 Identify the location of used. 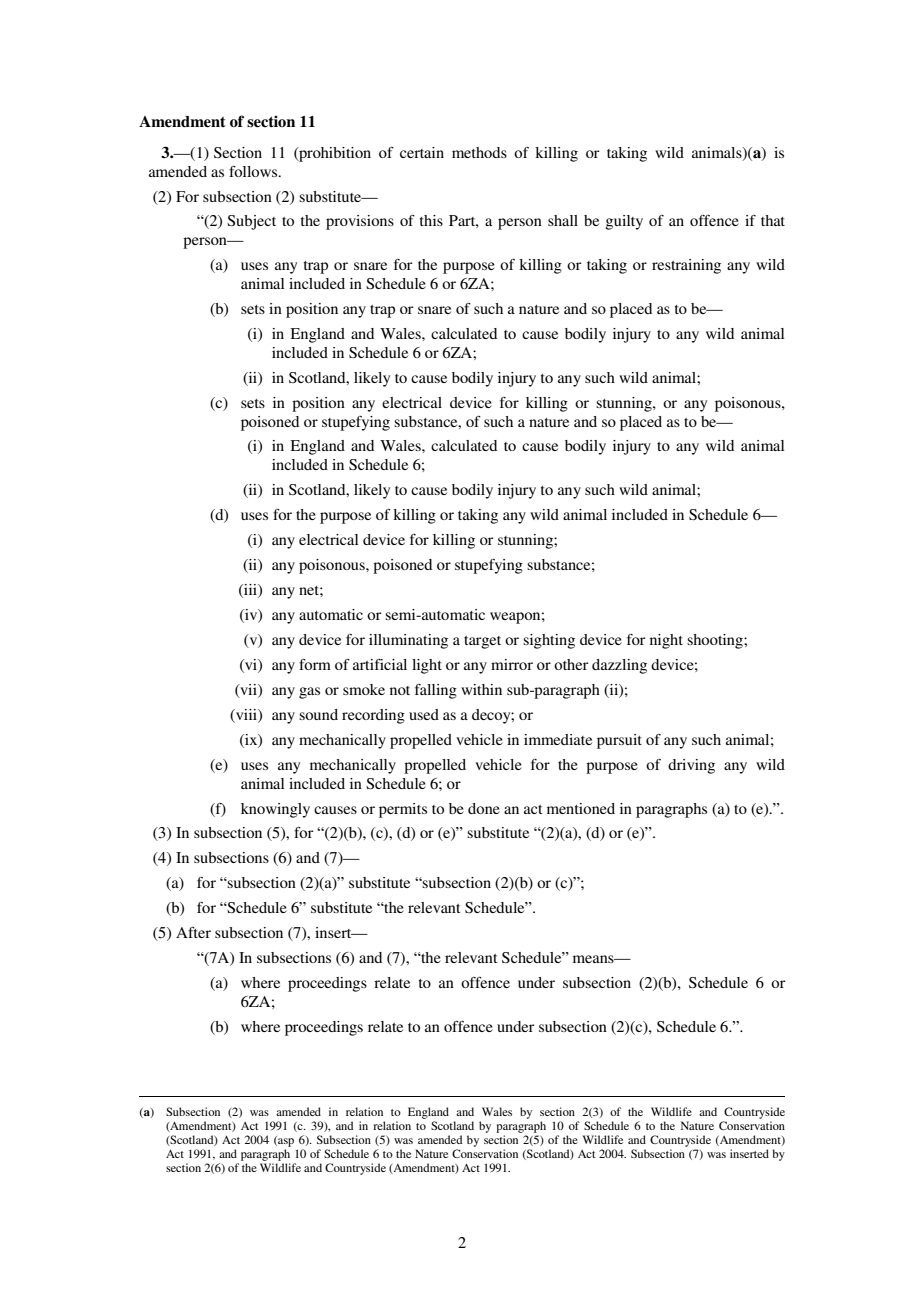
(424, 714).
